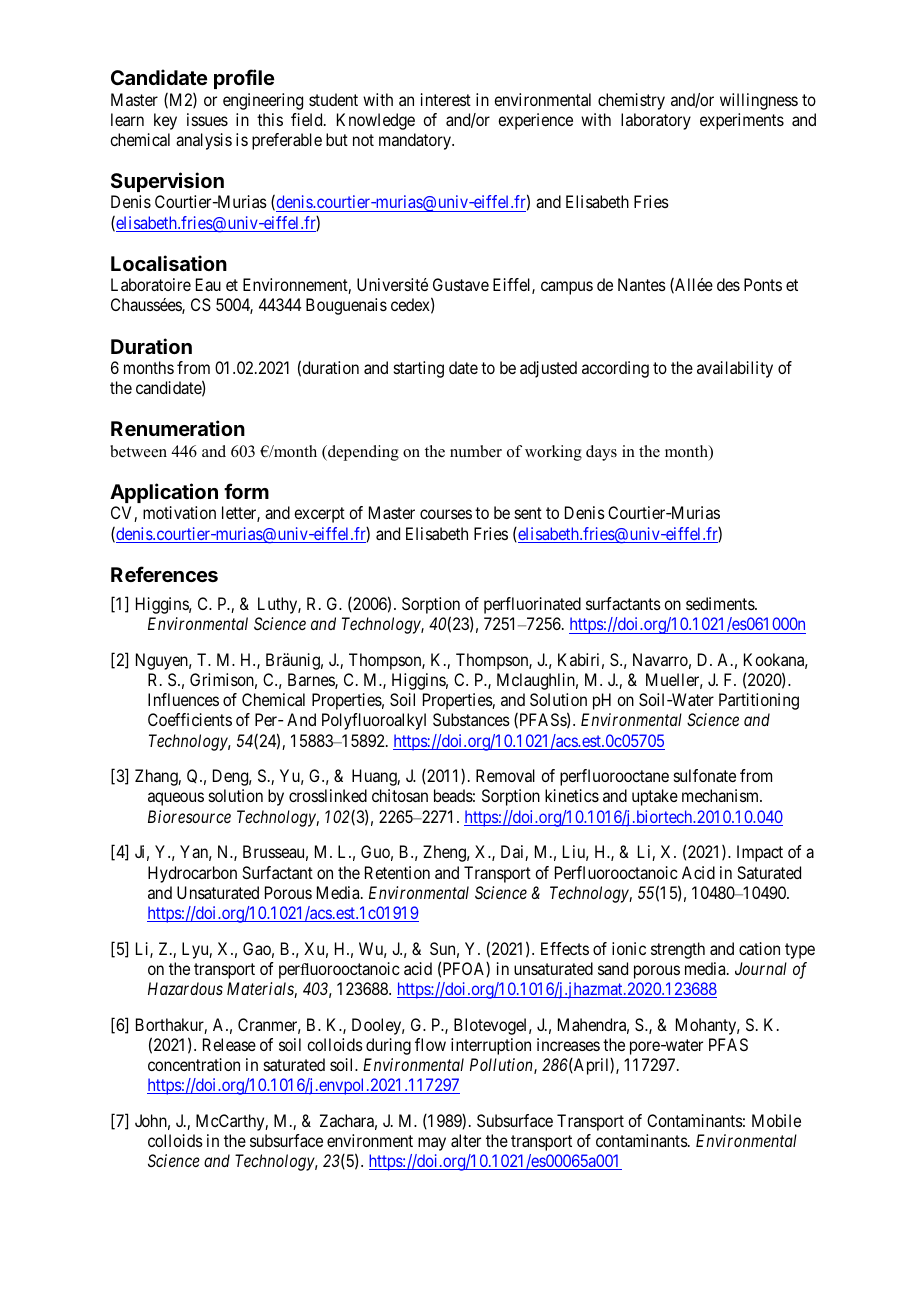 The height and width of the screenshot is (1308, 924). What do you see at coordinates (742, 121) in the screenshot?
I see `experiments` at bounding box center [742, 121].
